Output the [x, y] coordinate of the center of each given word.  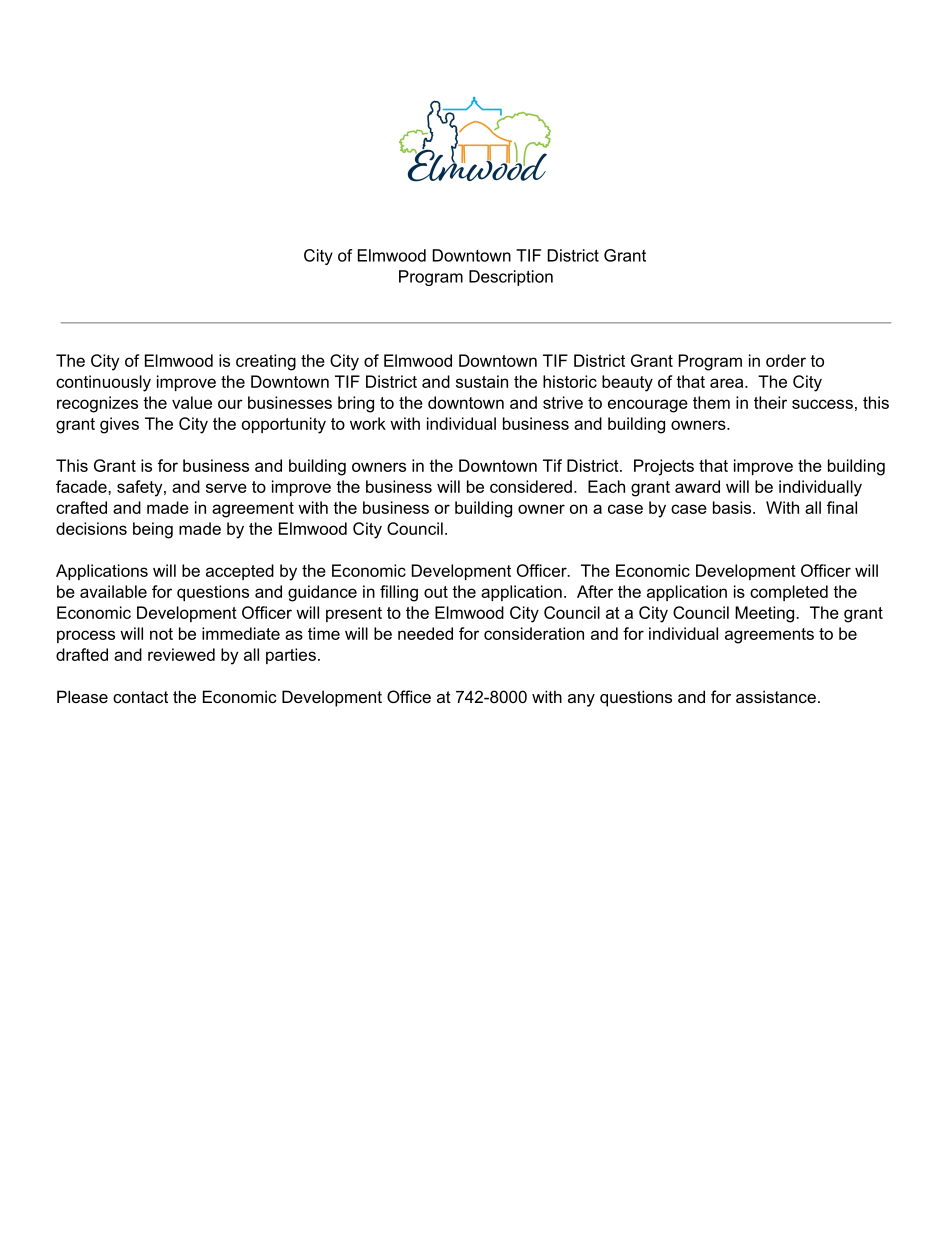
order [786, 360]
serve [226, 488]
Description [511, 278]
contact [140, 697]
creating [266, 362]
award [697, 486]
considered [531, 486]
